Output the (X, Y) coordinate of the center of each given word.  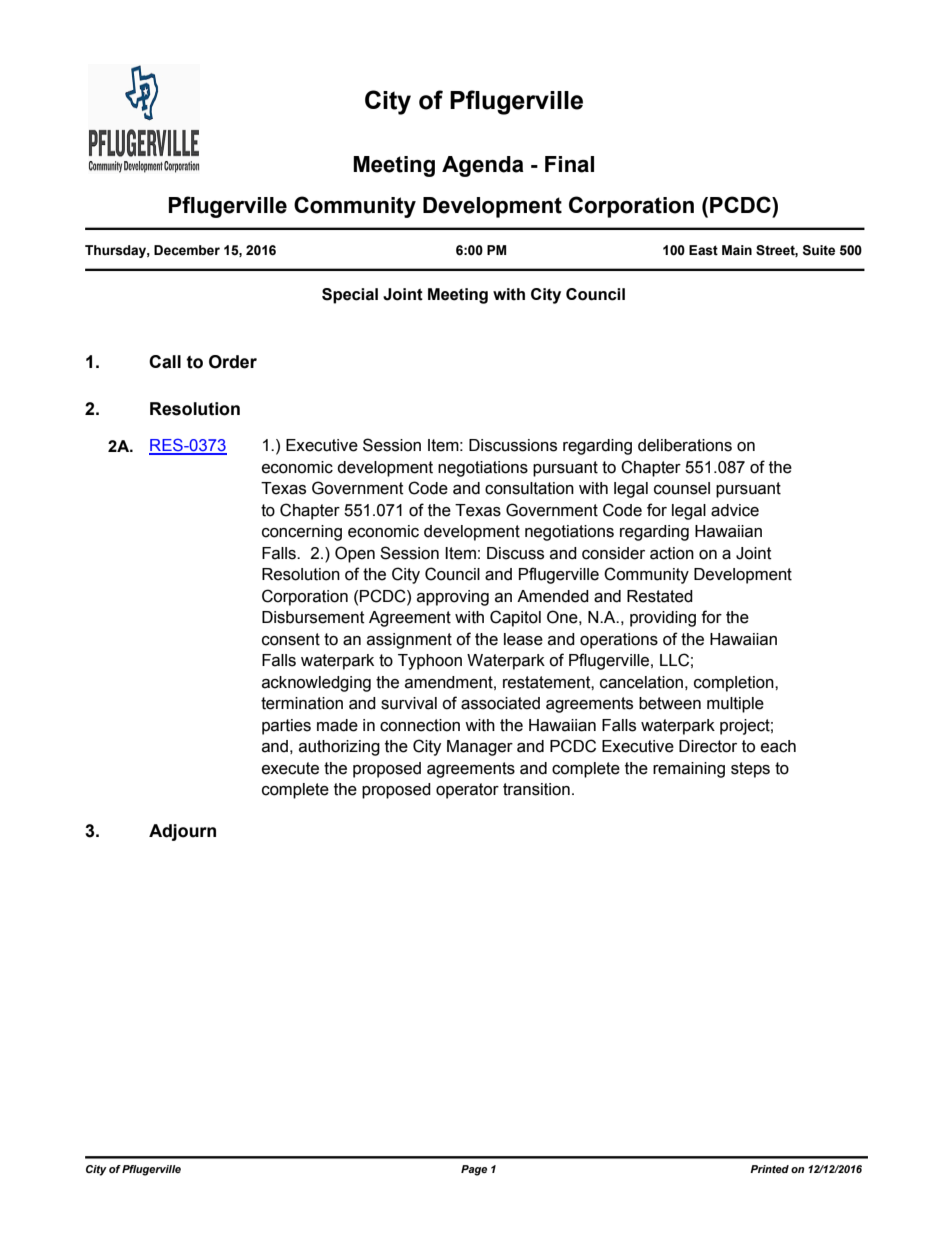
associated (500, 703)
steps (750, 770)
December (187, 250)
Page (474, 1170)
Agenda (483, 166)
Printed (769, 1169)
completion (735, 684)
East (703, 250)
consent (291, 639)
